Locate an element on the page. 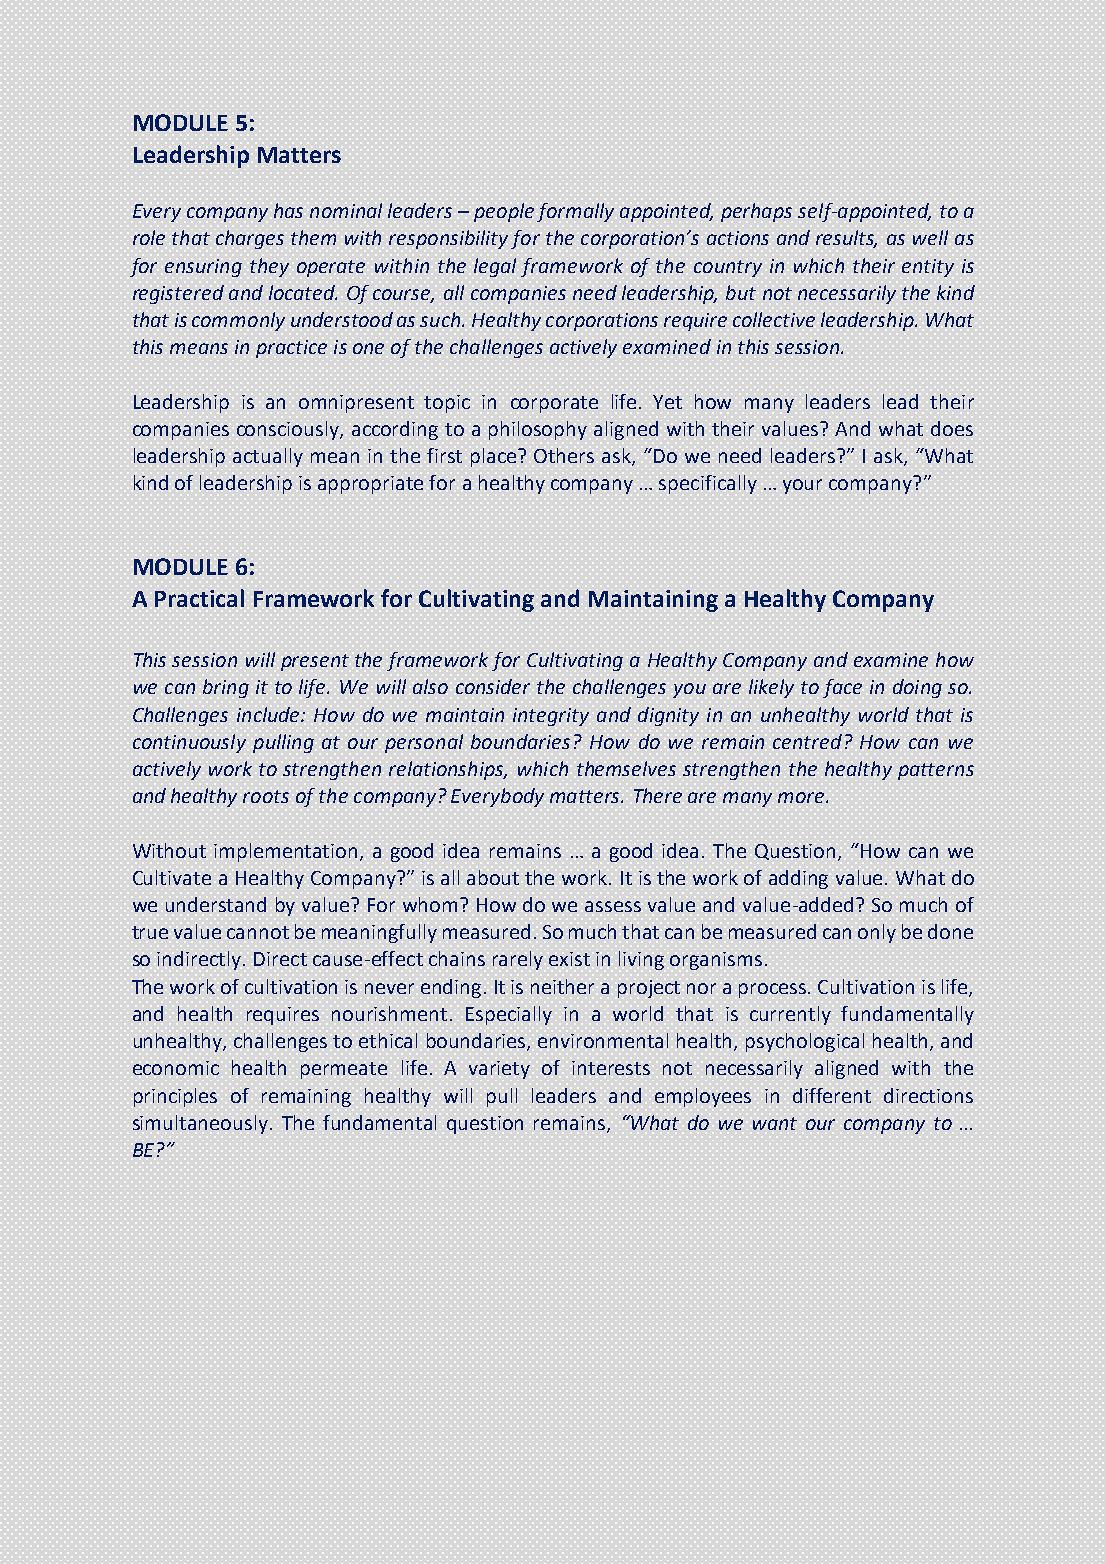 The width and height of the image is (1106, 1564). roots is located at coordinates (266, 796).
